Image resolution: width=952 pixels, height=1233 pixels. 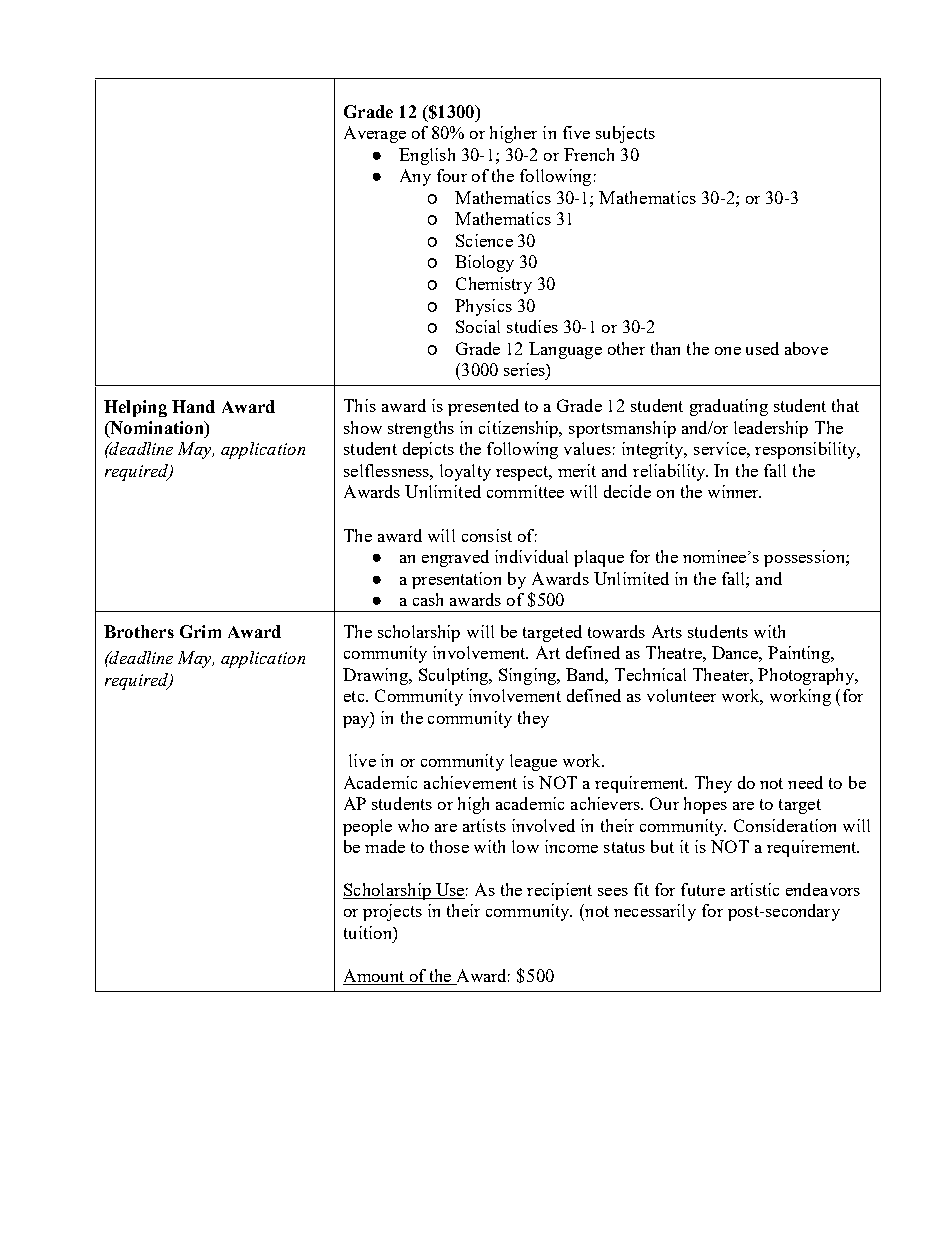 I want to click on Photography, so click(x=807, y=676).
